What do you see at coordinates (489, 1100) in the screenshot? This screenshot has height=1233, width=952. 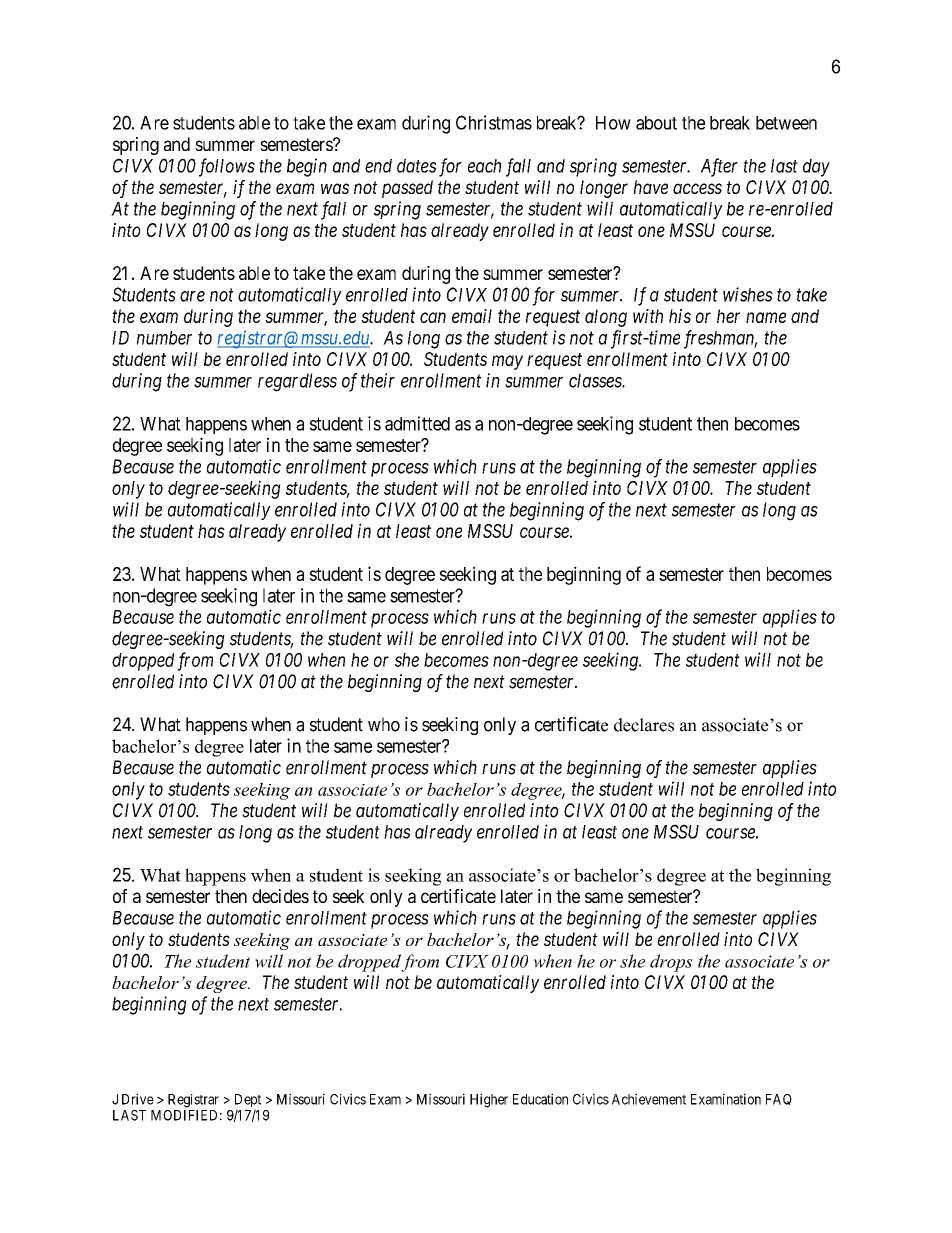 I see `Higher` at bounding box center [489, 1100].
